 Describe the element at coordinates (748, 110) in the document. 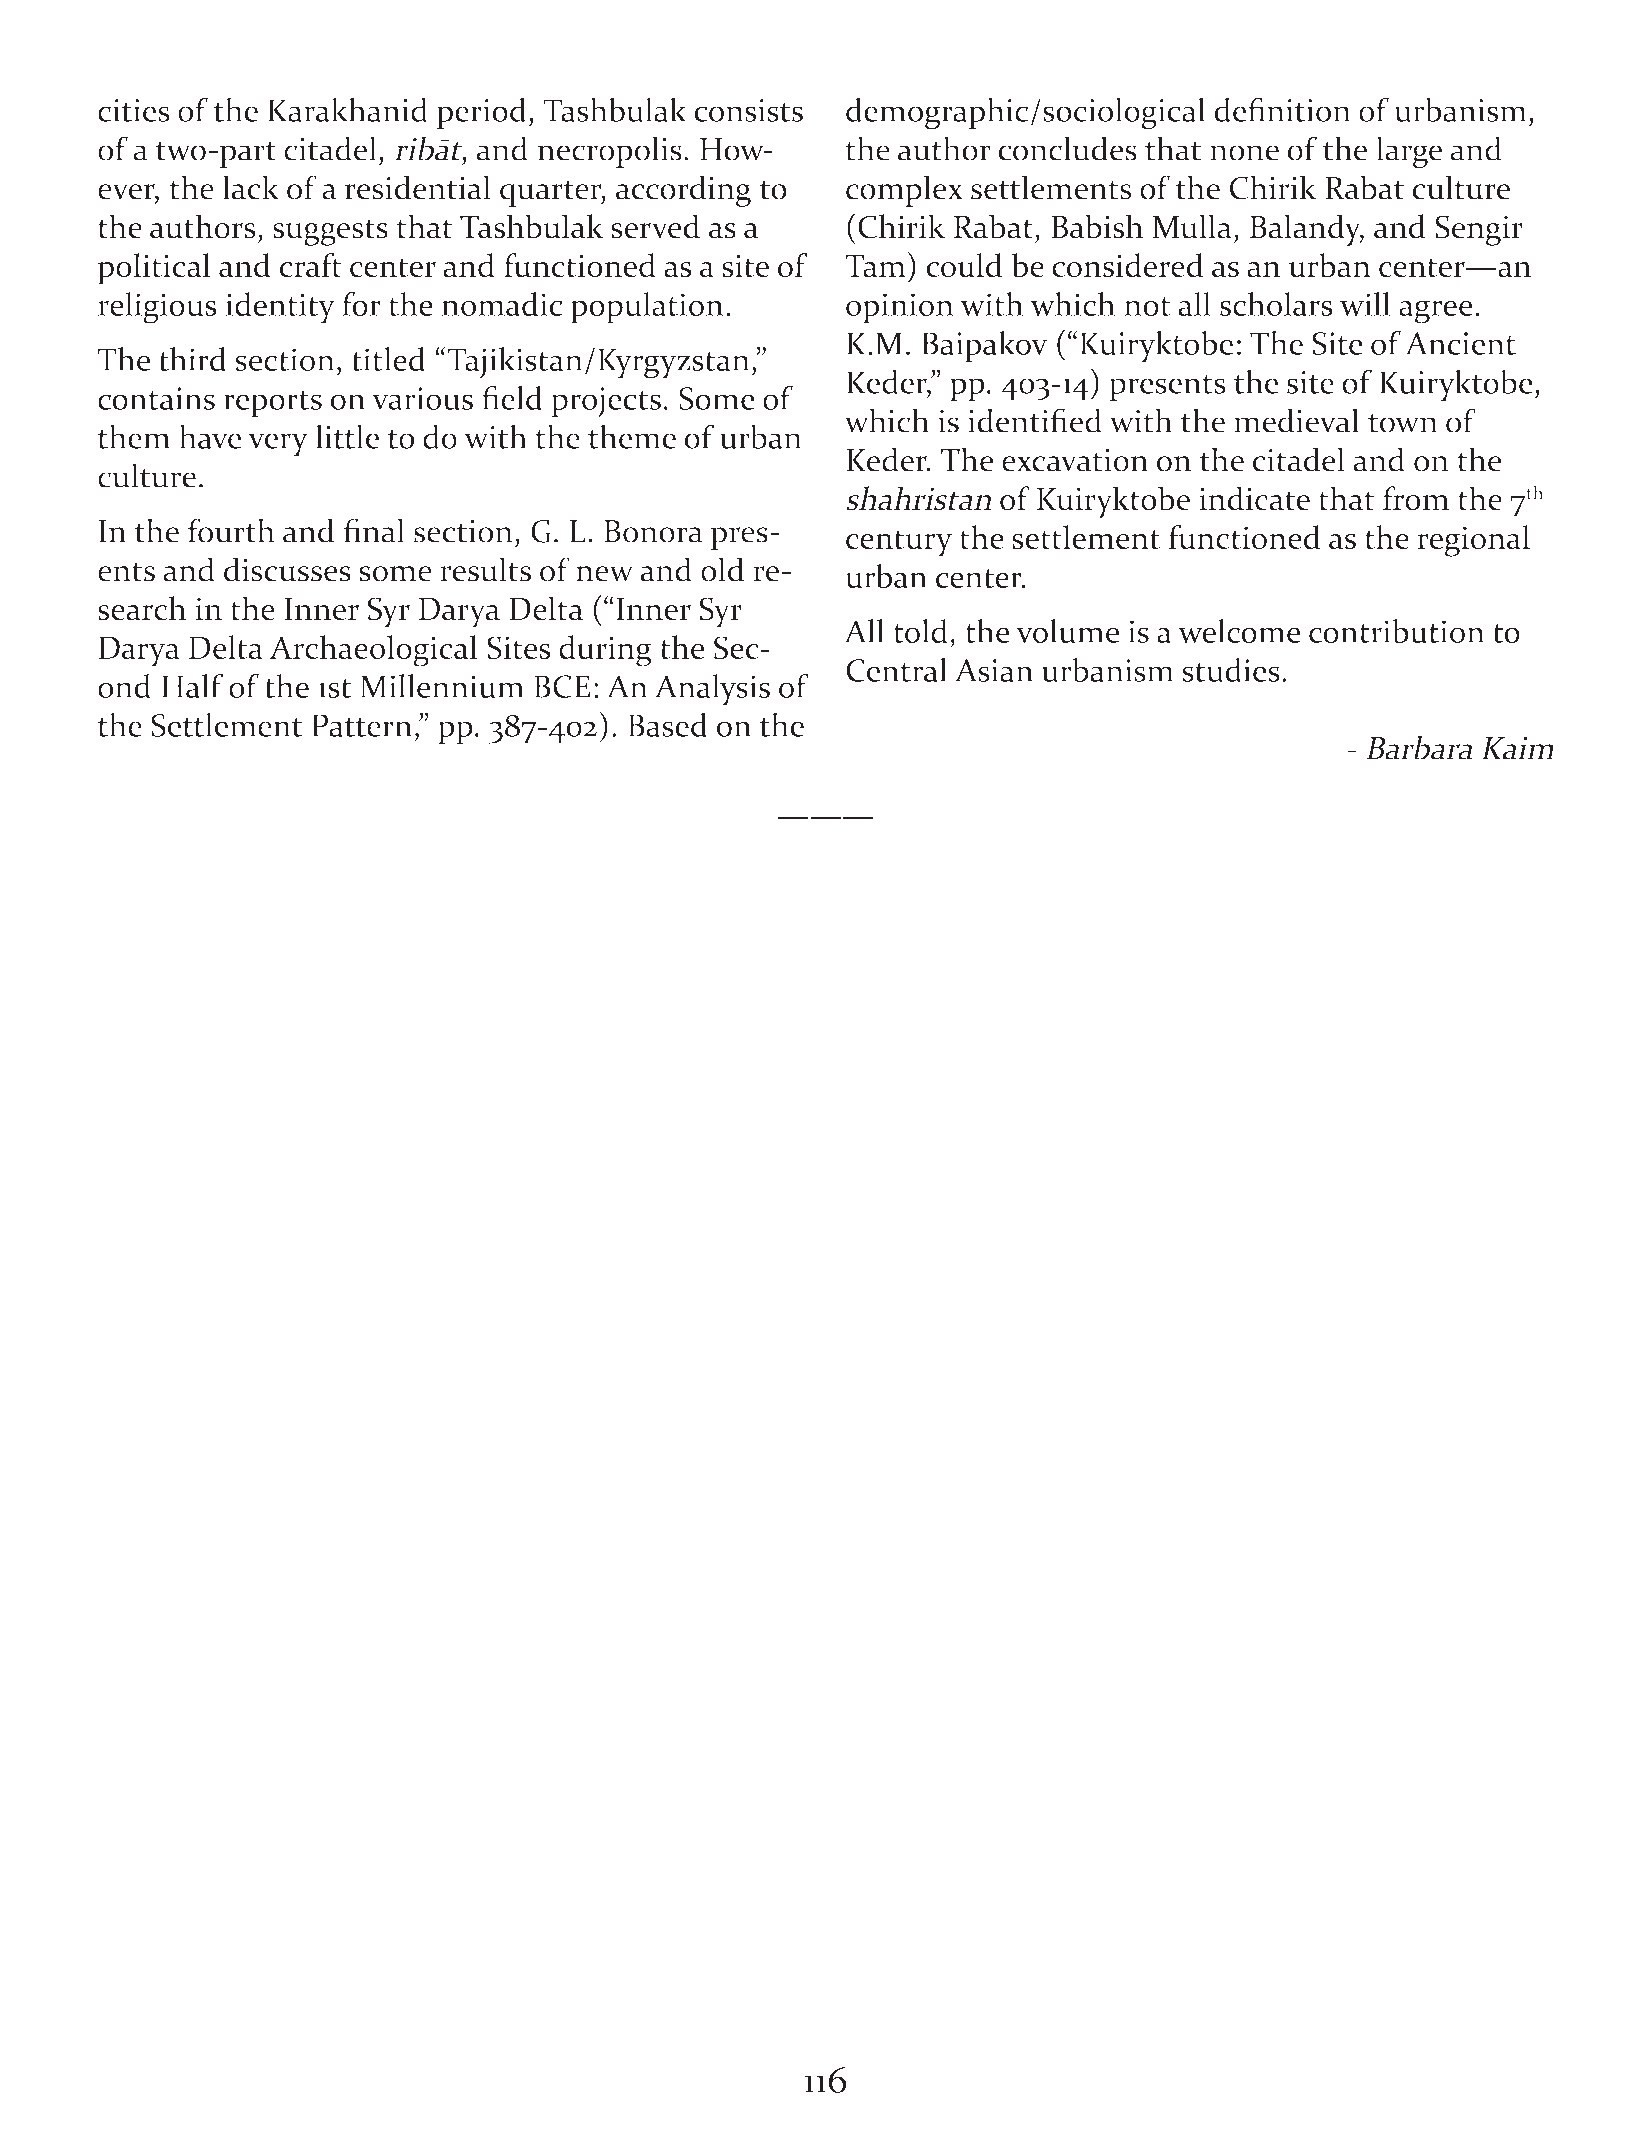

I see `consists` at that location.
